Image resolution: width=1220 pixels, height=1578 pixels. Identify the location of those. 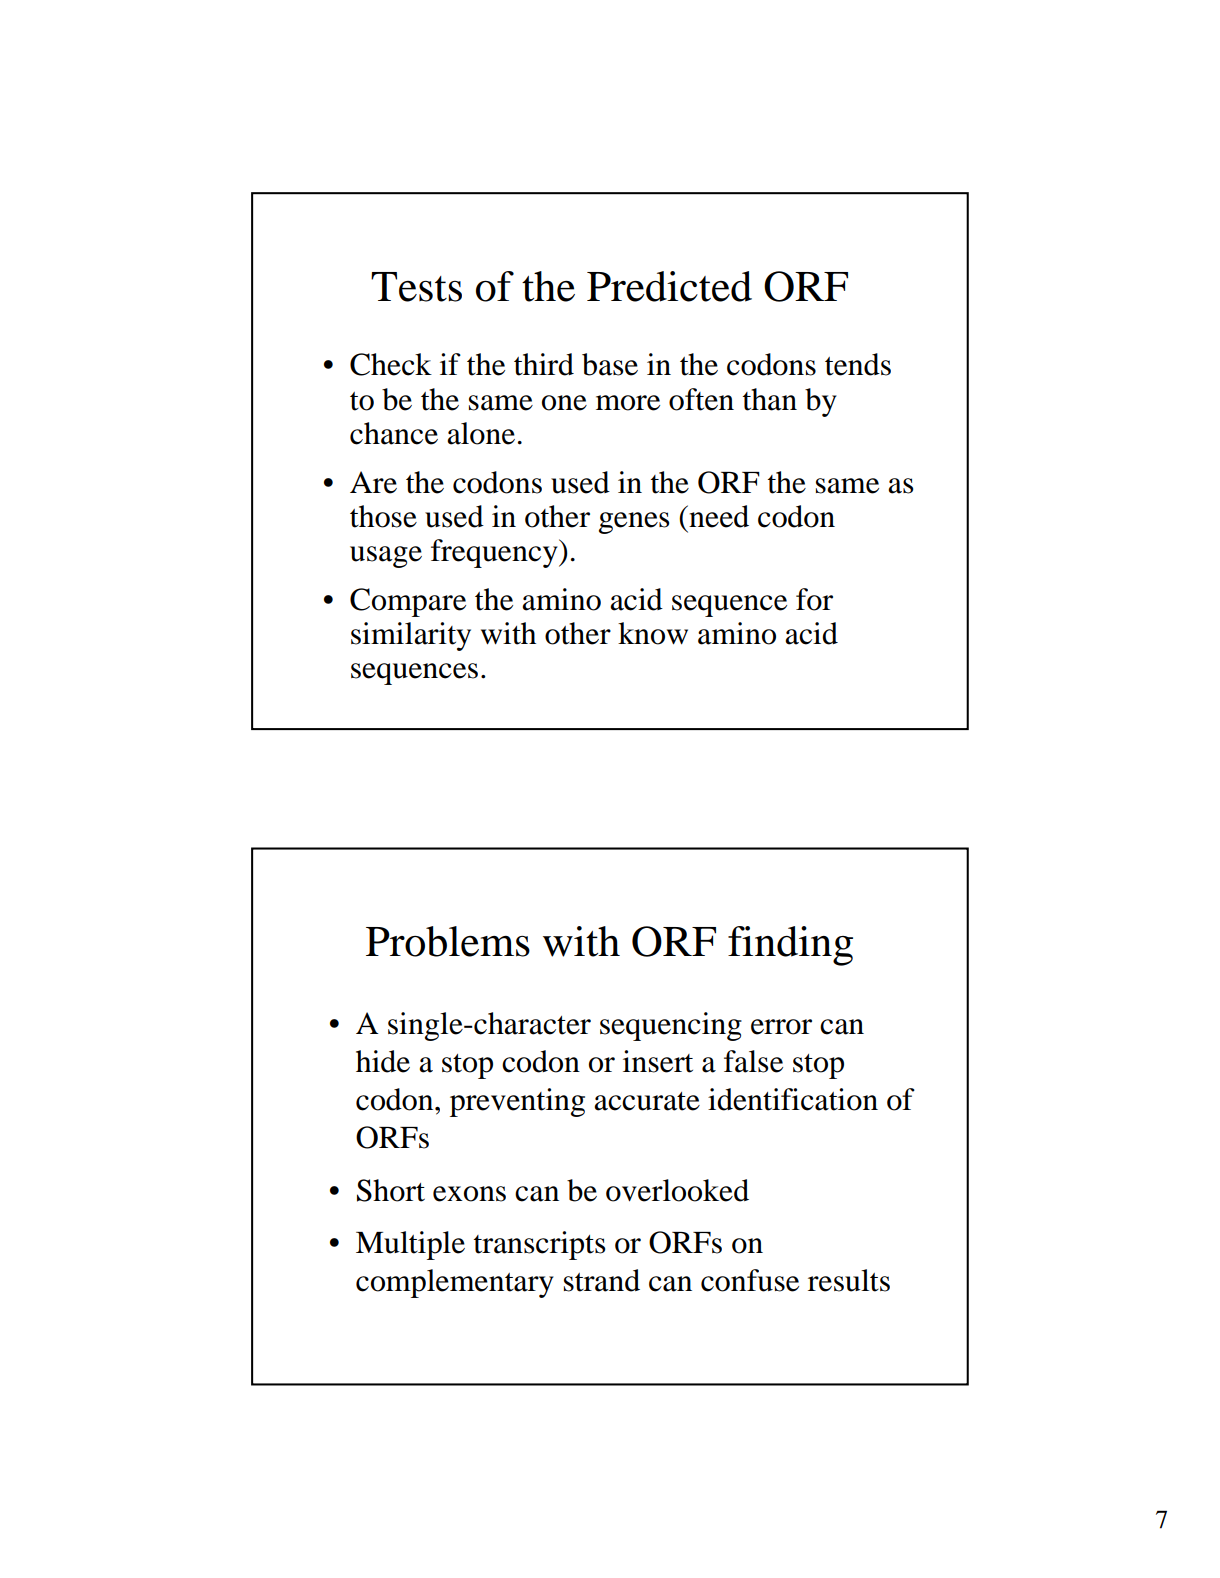
(383, 516).
